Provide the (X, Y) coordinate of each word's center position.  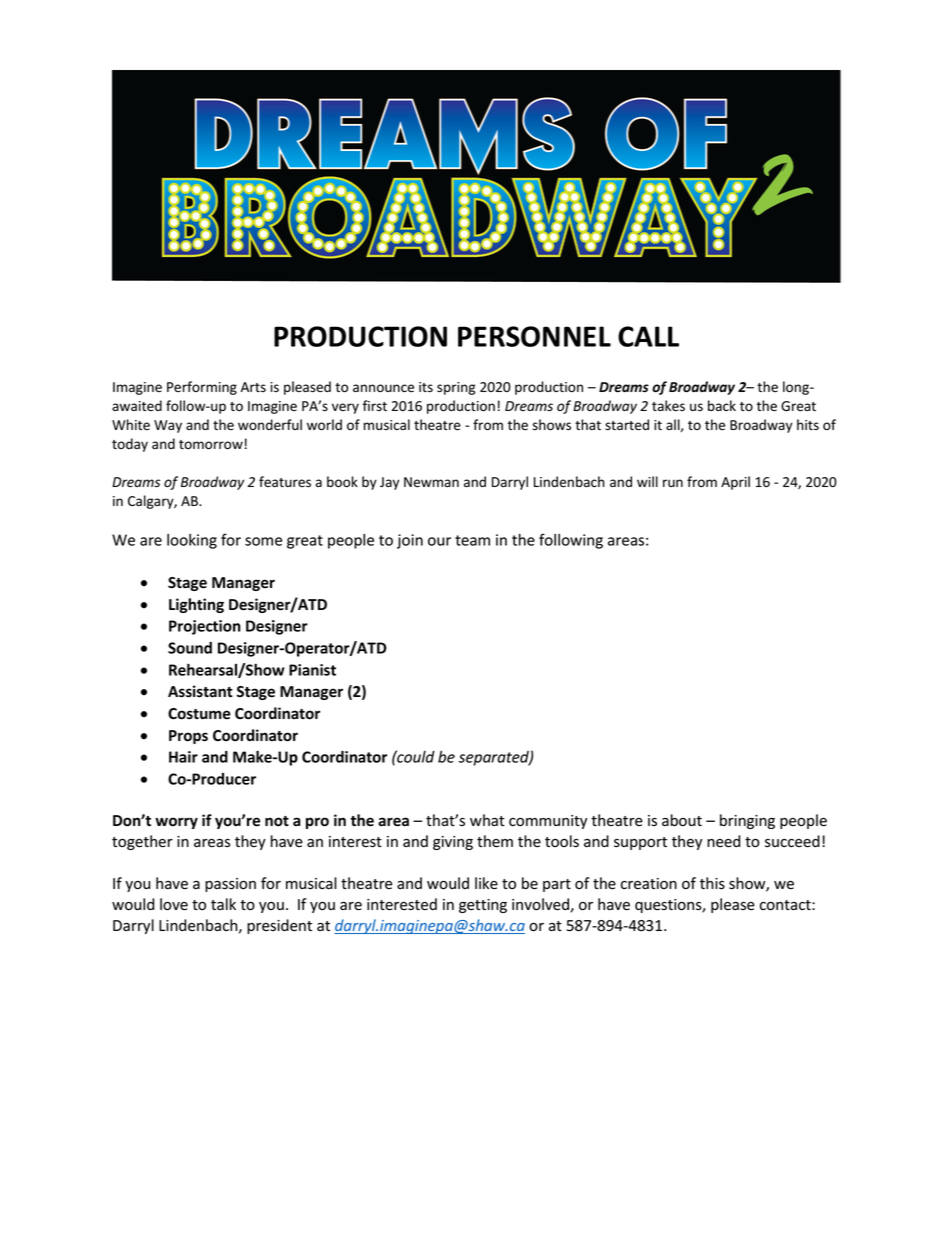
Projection (205, 627)
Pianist (312, 670)
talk (223, 904)
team (472, 540)
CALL (648, 336)
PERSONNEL (534, 336)
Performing (202, 388)
